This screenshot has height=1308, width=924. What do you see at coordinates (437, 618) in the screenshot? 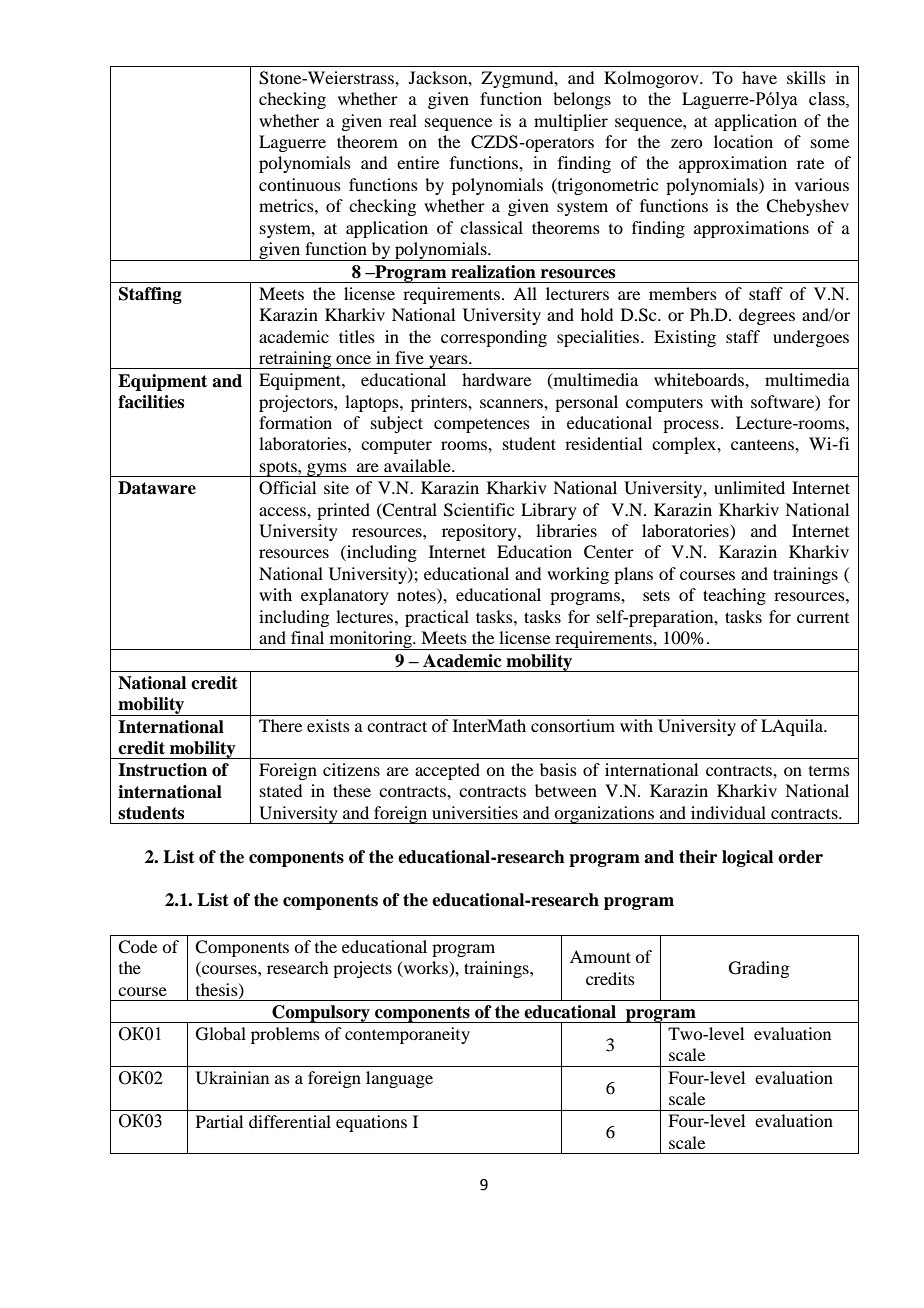
I see `practical` at bounding box center [437, 618].
